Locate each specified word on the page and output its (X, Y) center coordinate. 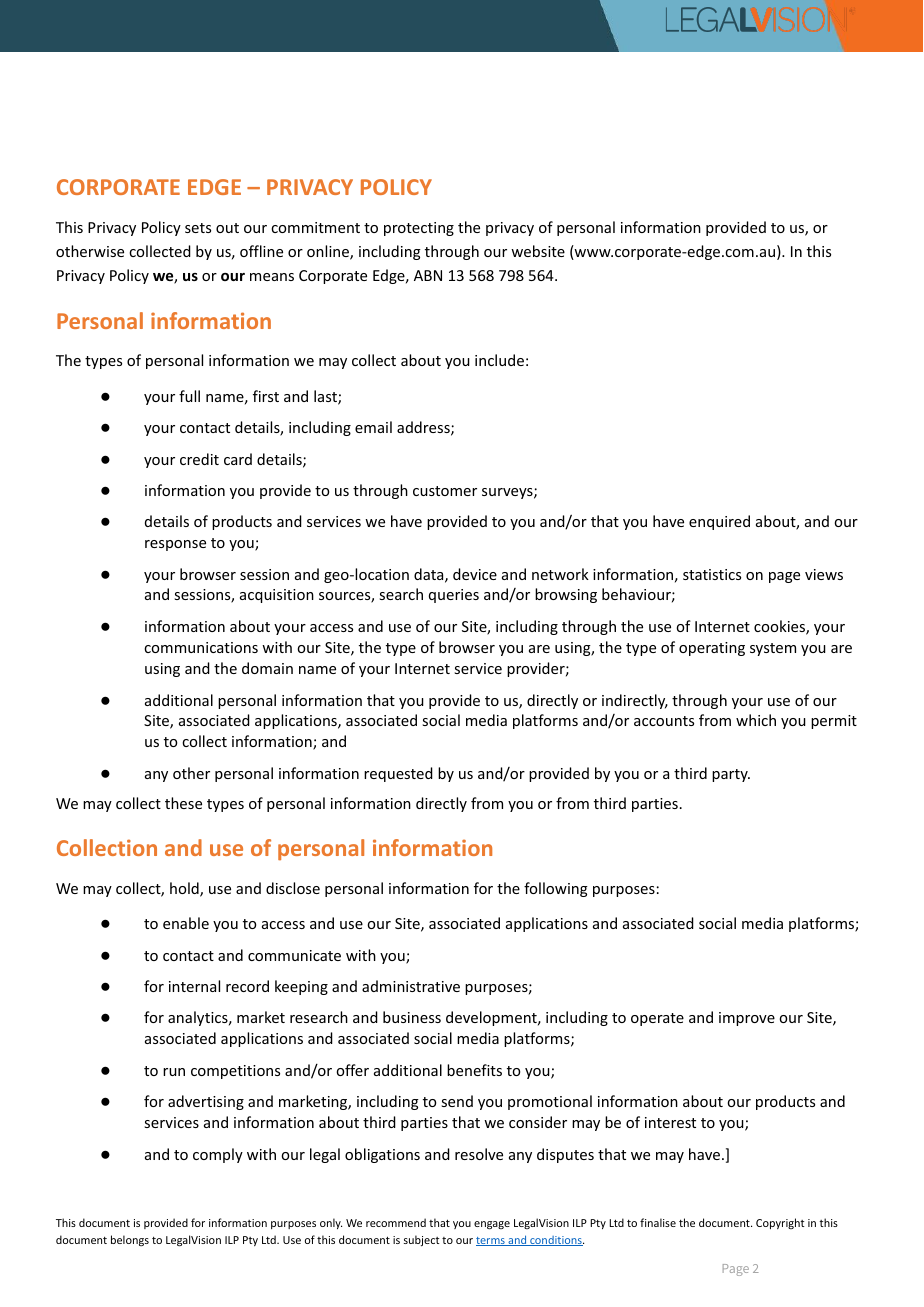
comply (218, 1155)
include (499, 360)
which (756, 720)
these (183, 803)
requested (398, 774)
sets (198, 228)
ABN (428, 275)
